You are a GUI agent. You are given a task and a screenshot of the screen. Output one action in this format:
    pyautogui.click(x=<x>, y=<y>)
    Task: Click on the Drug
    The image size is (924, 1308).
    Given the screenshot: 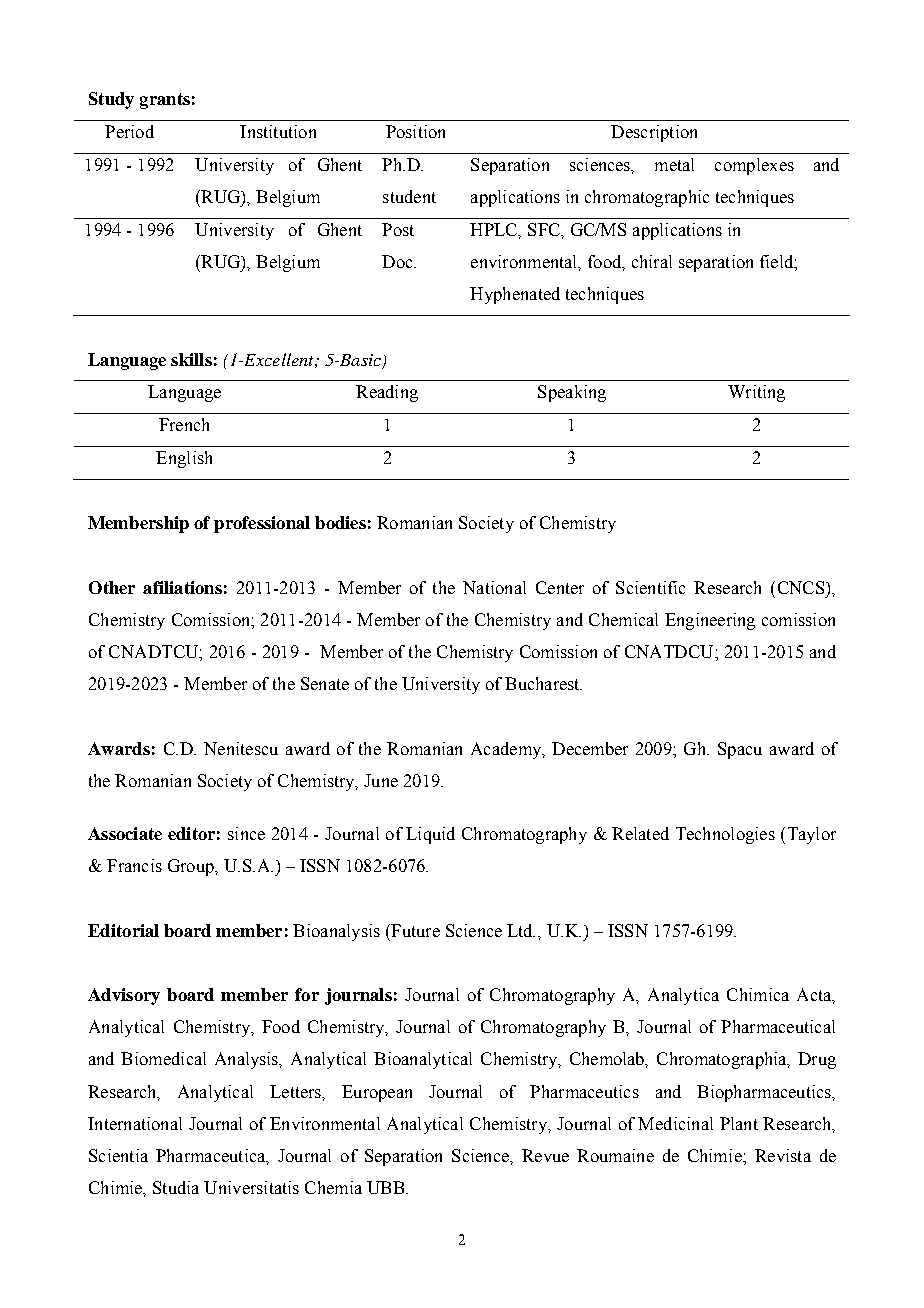 What is the action you would take?
    pyautogui.click(x=817, y=1060)
